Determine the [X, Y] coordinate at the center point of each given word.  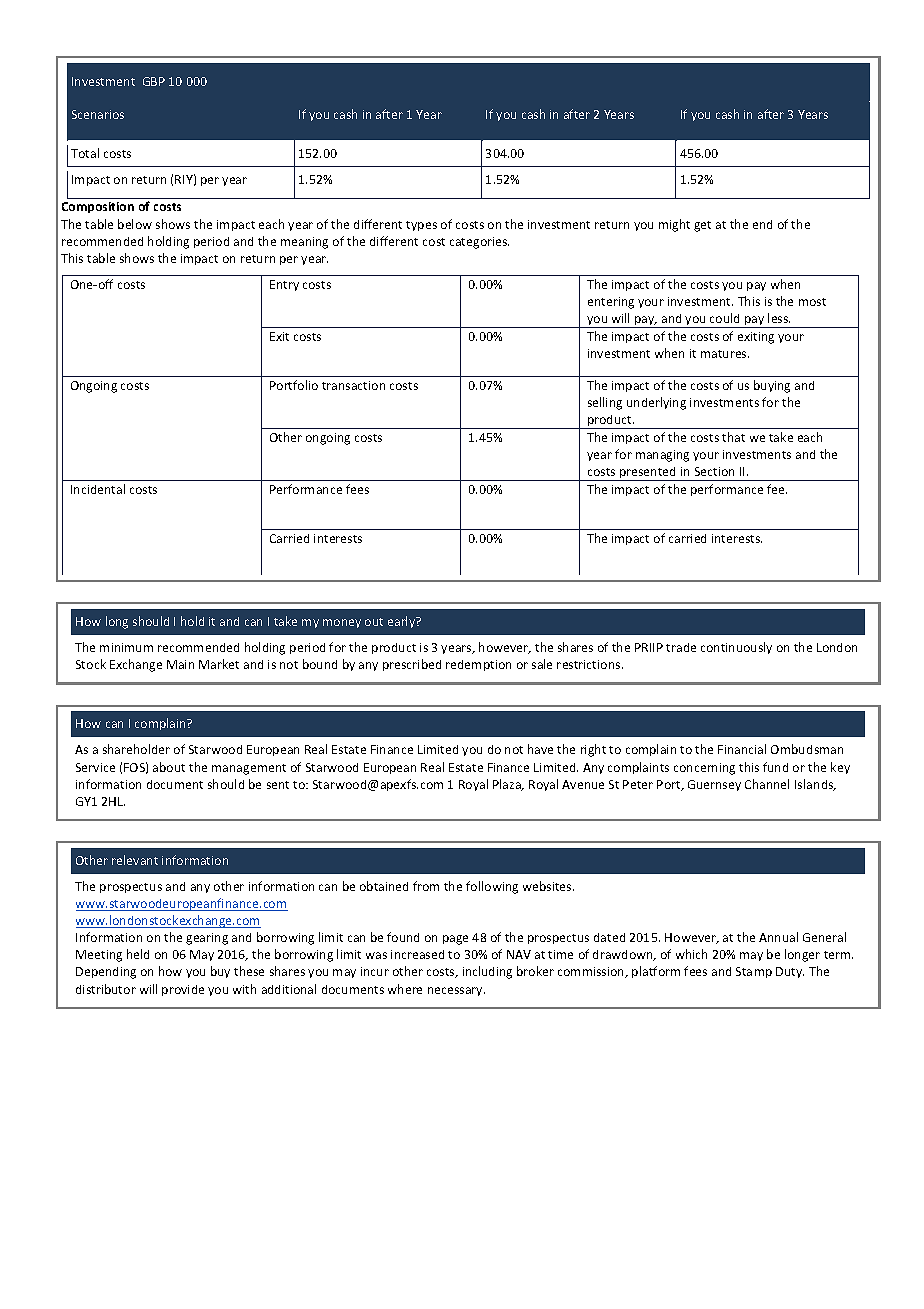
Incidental [98, 489]
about [169, 767]
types [421, 226]
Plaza [508, 785]
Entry [284, 285]
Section [714, 471]
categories [479, 243]
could [724, 318]
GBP [154, 81]
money [342, 623]
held [138, 954]
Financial [742, 749]
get [702, 226]
